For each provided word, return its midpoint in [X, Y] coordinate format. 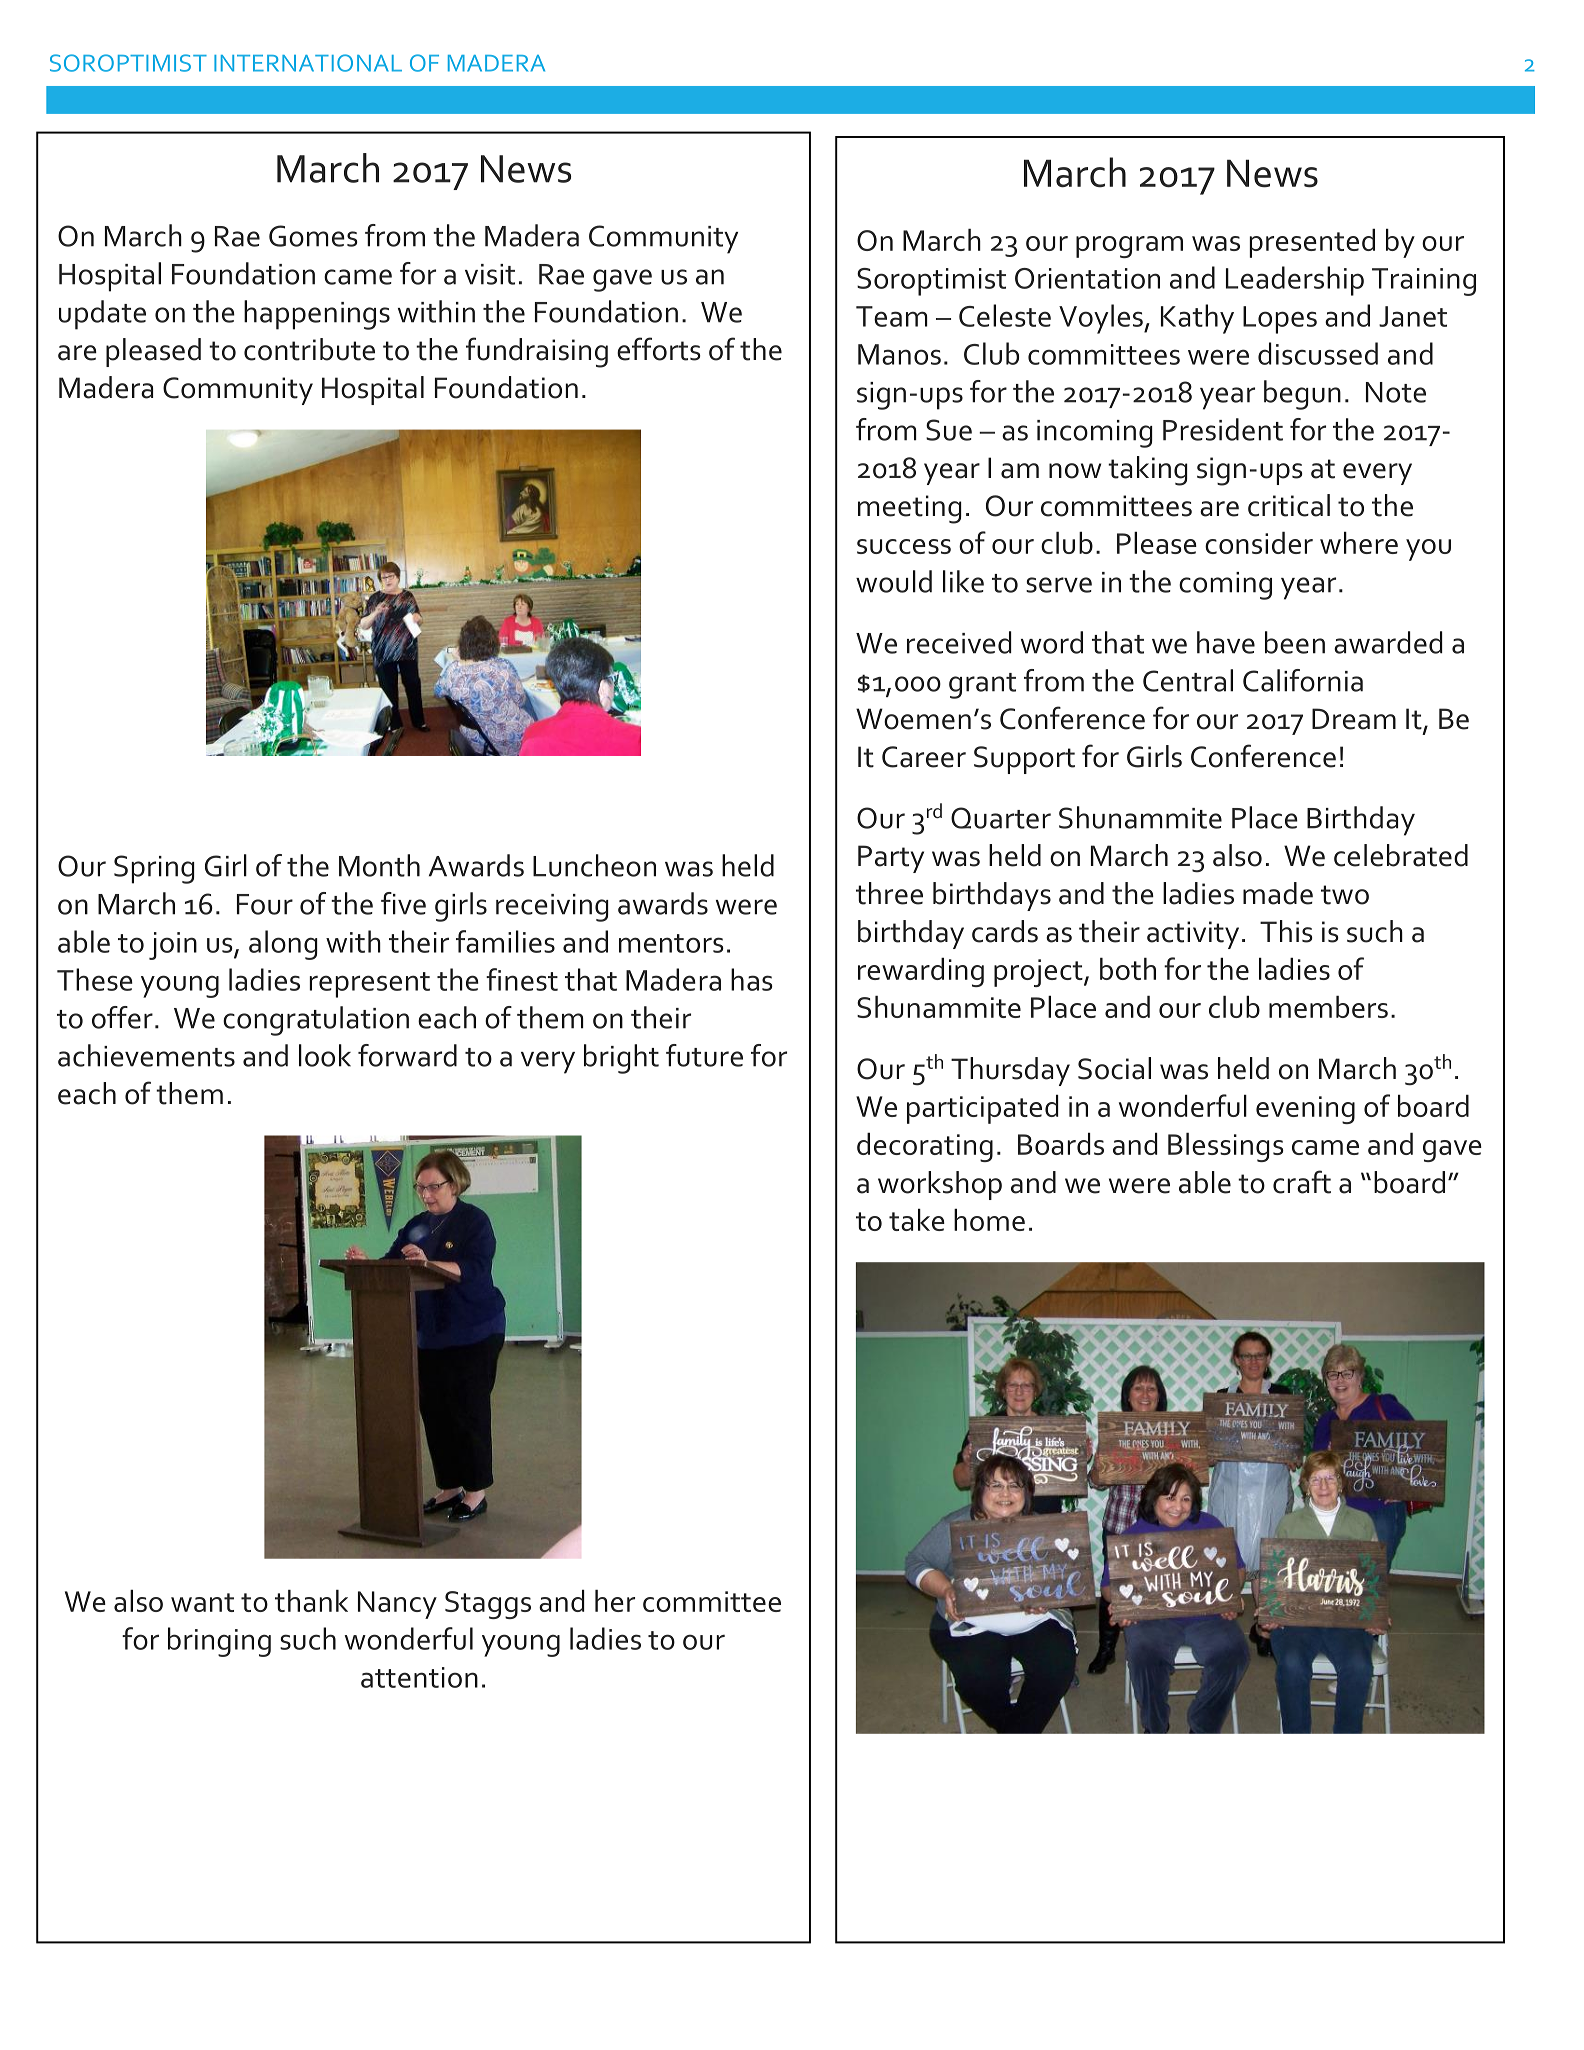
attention [419, 1677]
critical [1289, 505]
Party [891, 859]
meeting [909, 509]
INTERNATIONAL [308, 63]
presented [1312, 243]
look [325, 1055]
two [1345, 895]
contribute [309, 349]
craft [1302, 1182]
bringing [219, 1642]
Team [891, 316]
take [917, 1220]
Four [265, 904]
